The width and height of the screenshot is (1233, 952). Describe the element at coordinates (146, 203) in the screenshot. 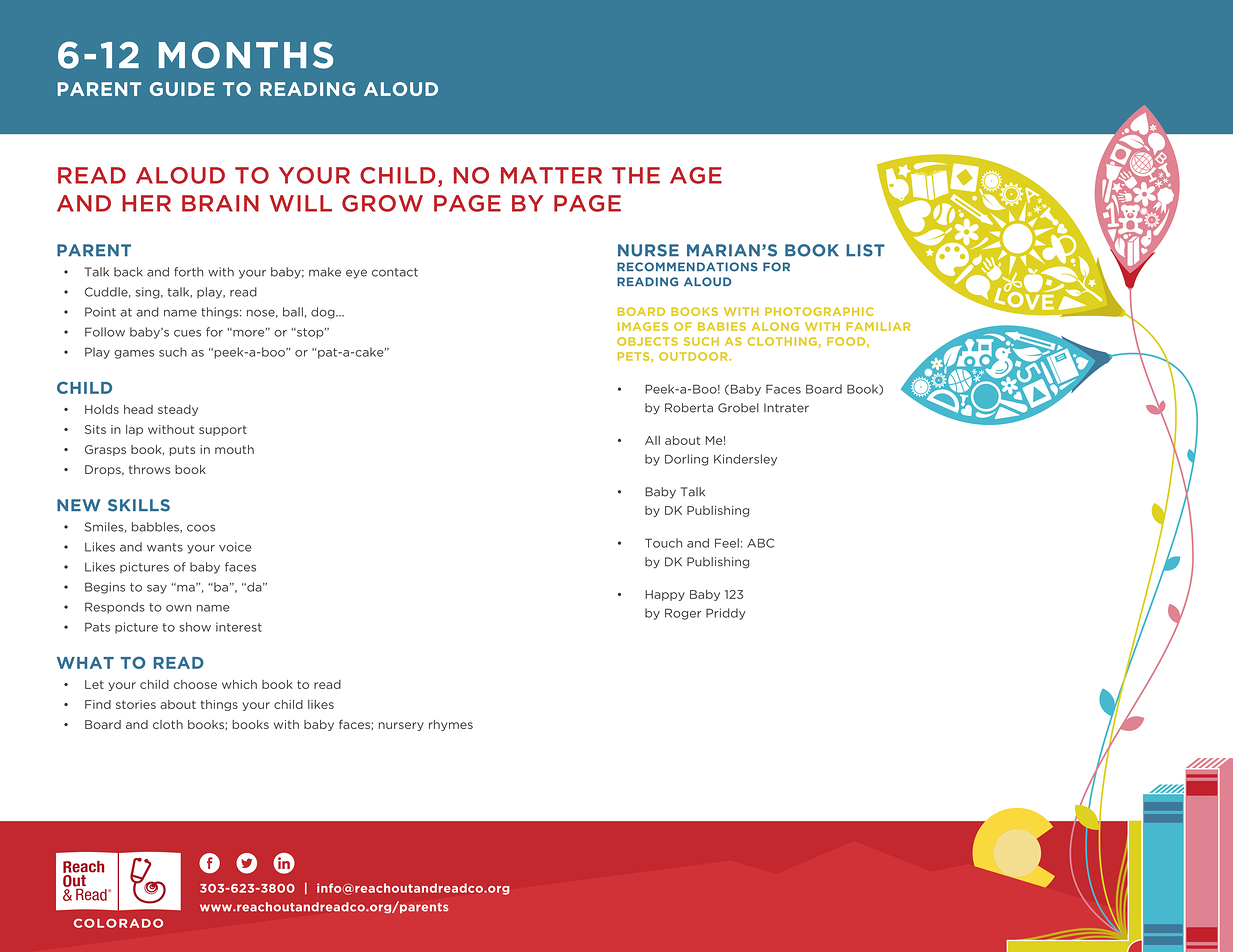

I see `HER` at that location.
